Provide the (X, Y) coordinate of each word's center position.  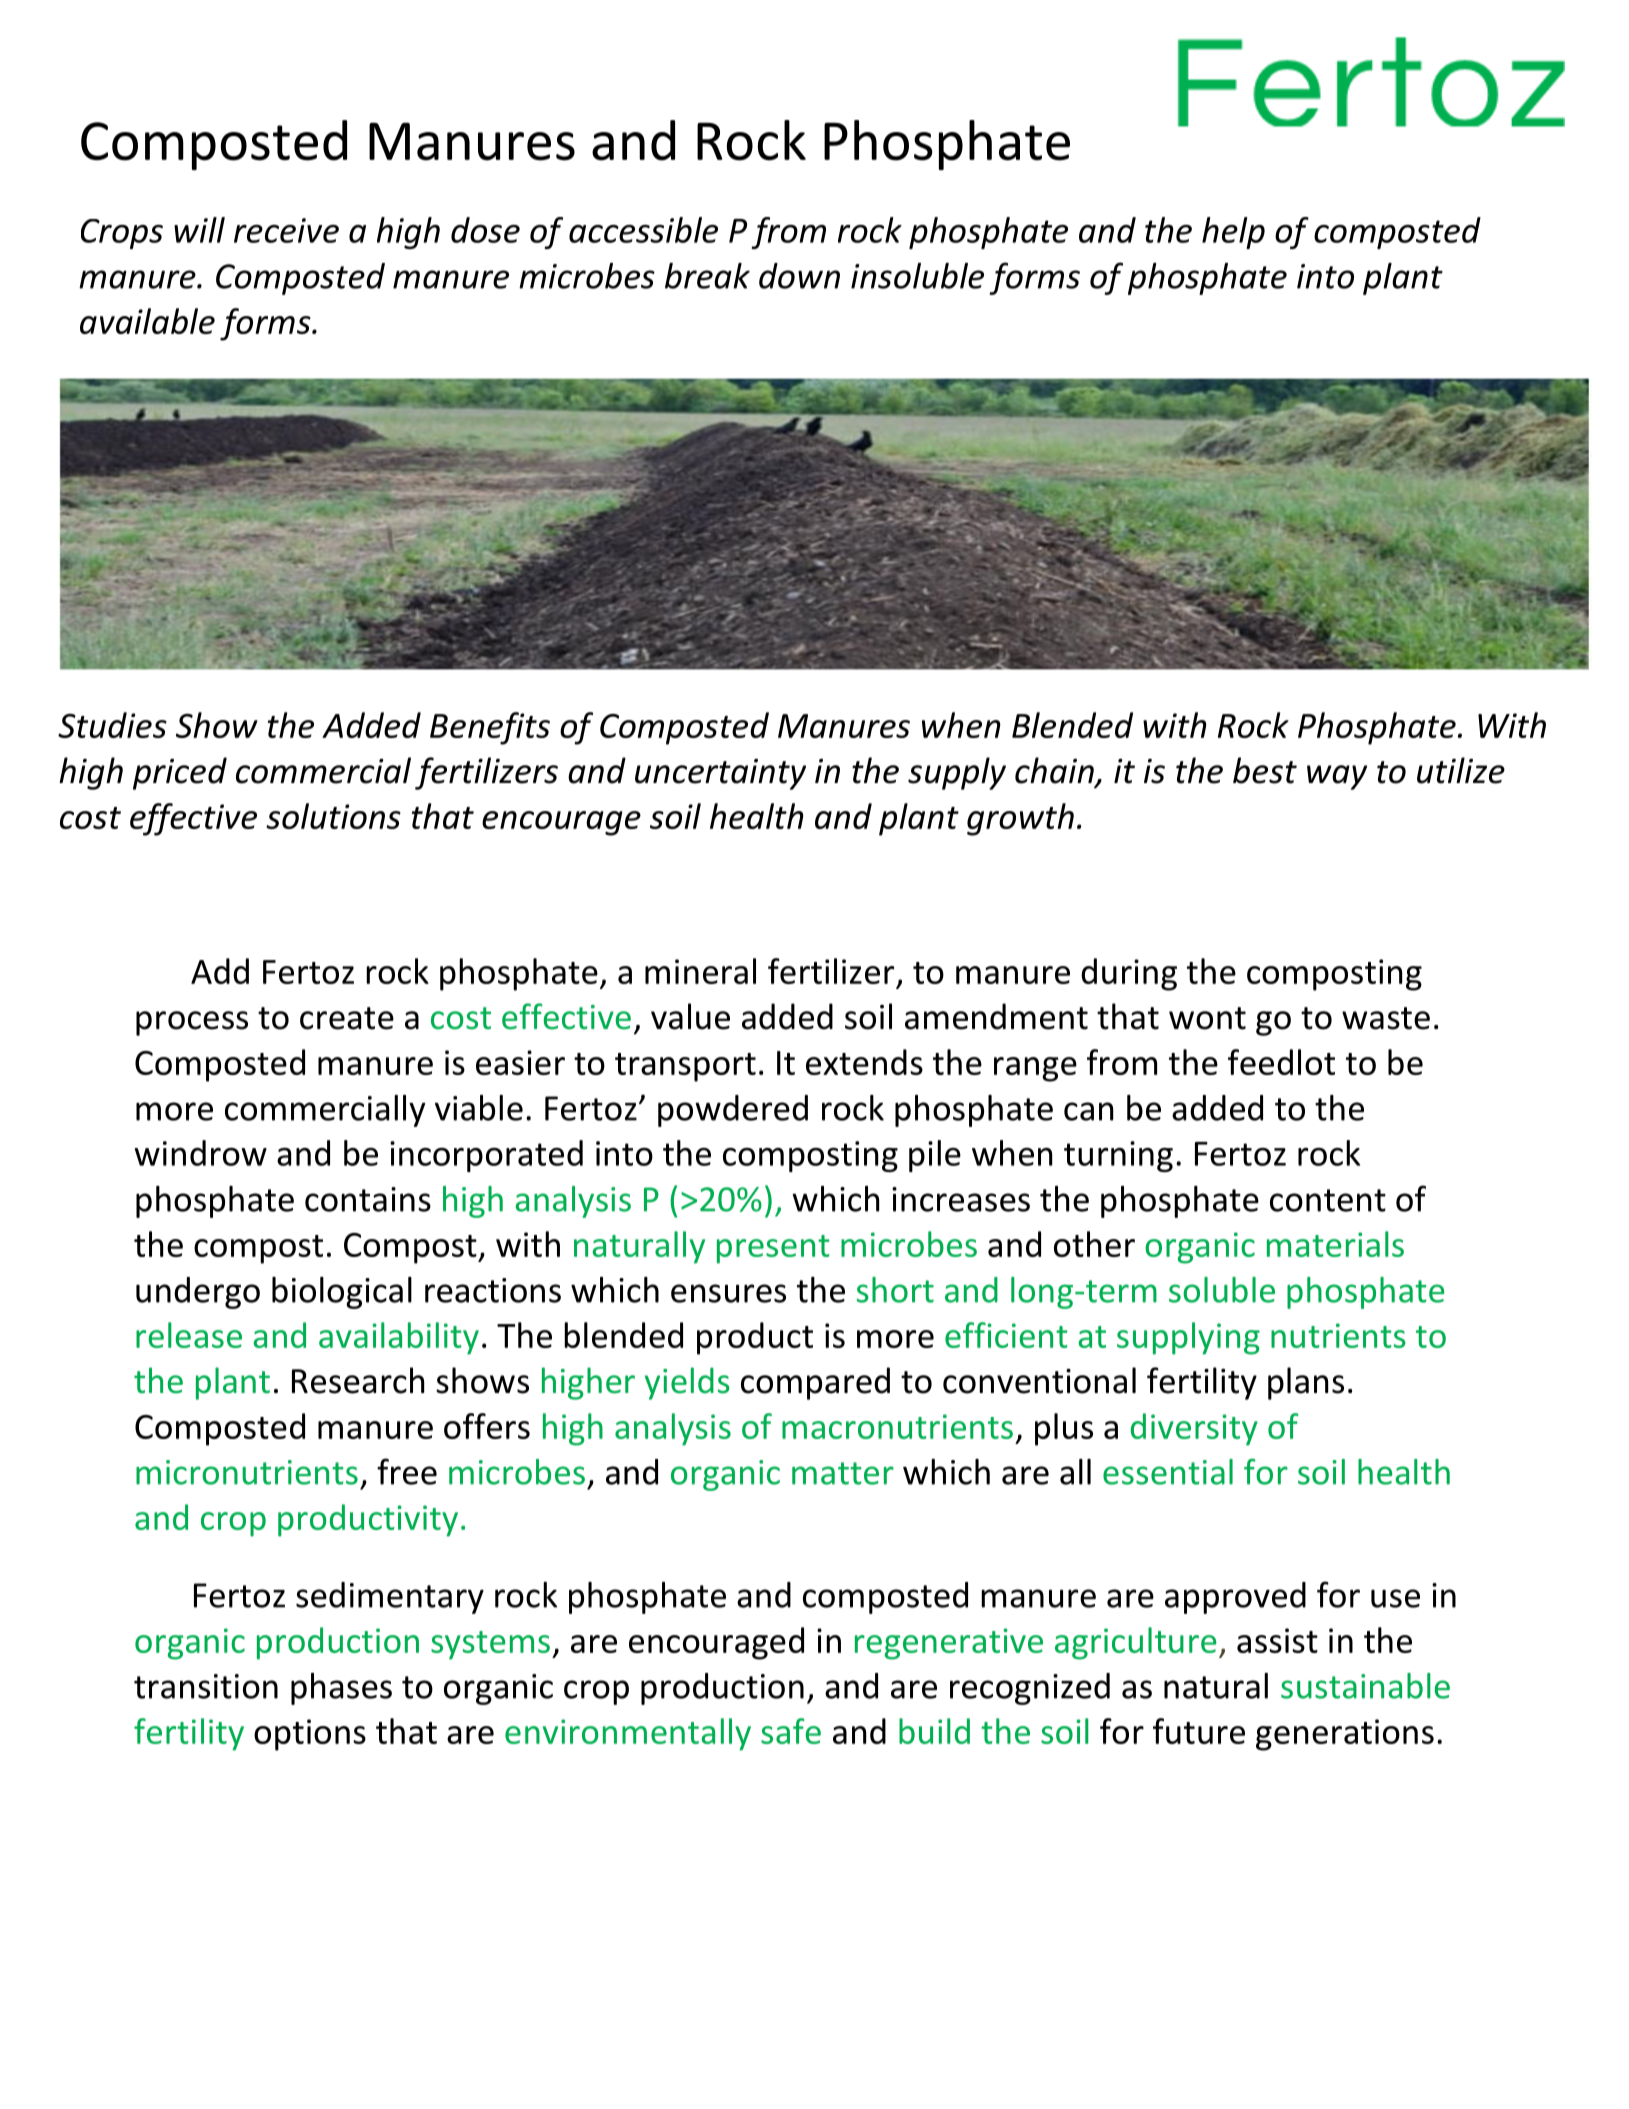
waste (1386, 1018)
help (1233, 233)
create (347, 1018)
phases (341, 1689)
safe (791, 1731)
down (799, 276)
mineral (700, 971)
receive (286, 230)
